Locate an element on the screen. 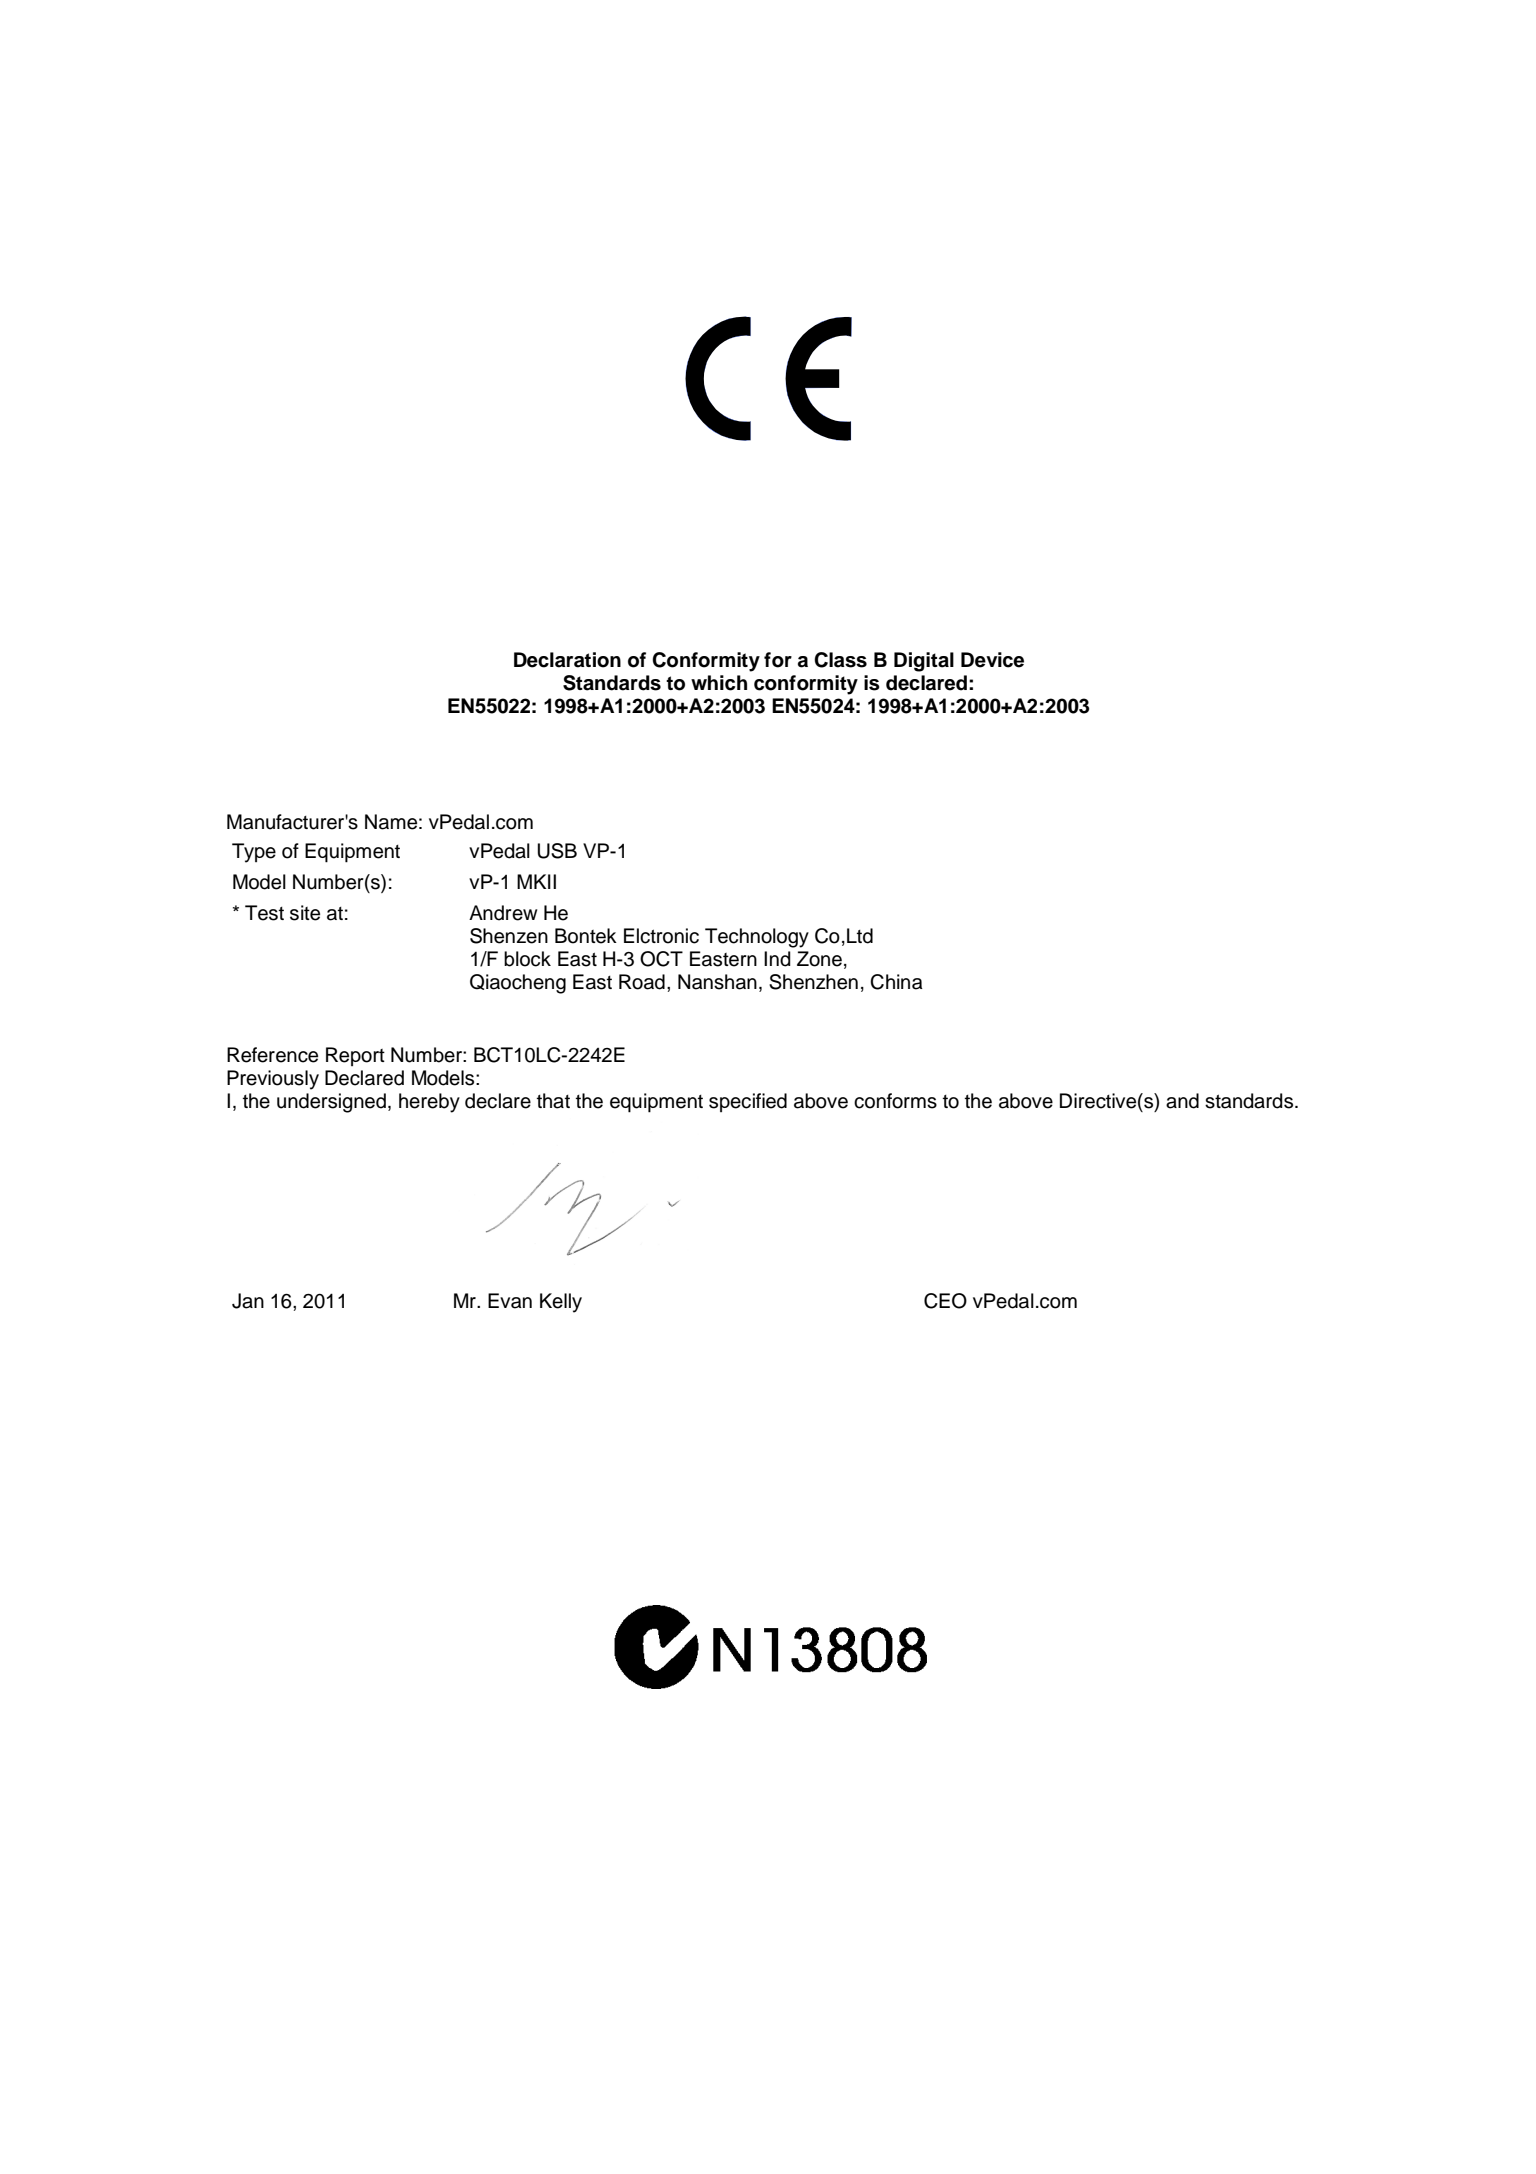 The width and height of the screenshot is (1536, 2174). site is located at coordinates (305, 913).
